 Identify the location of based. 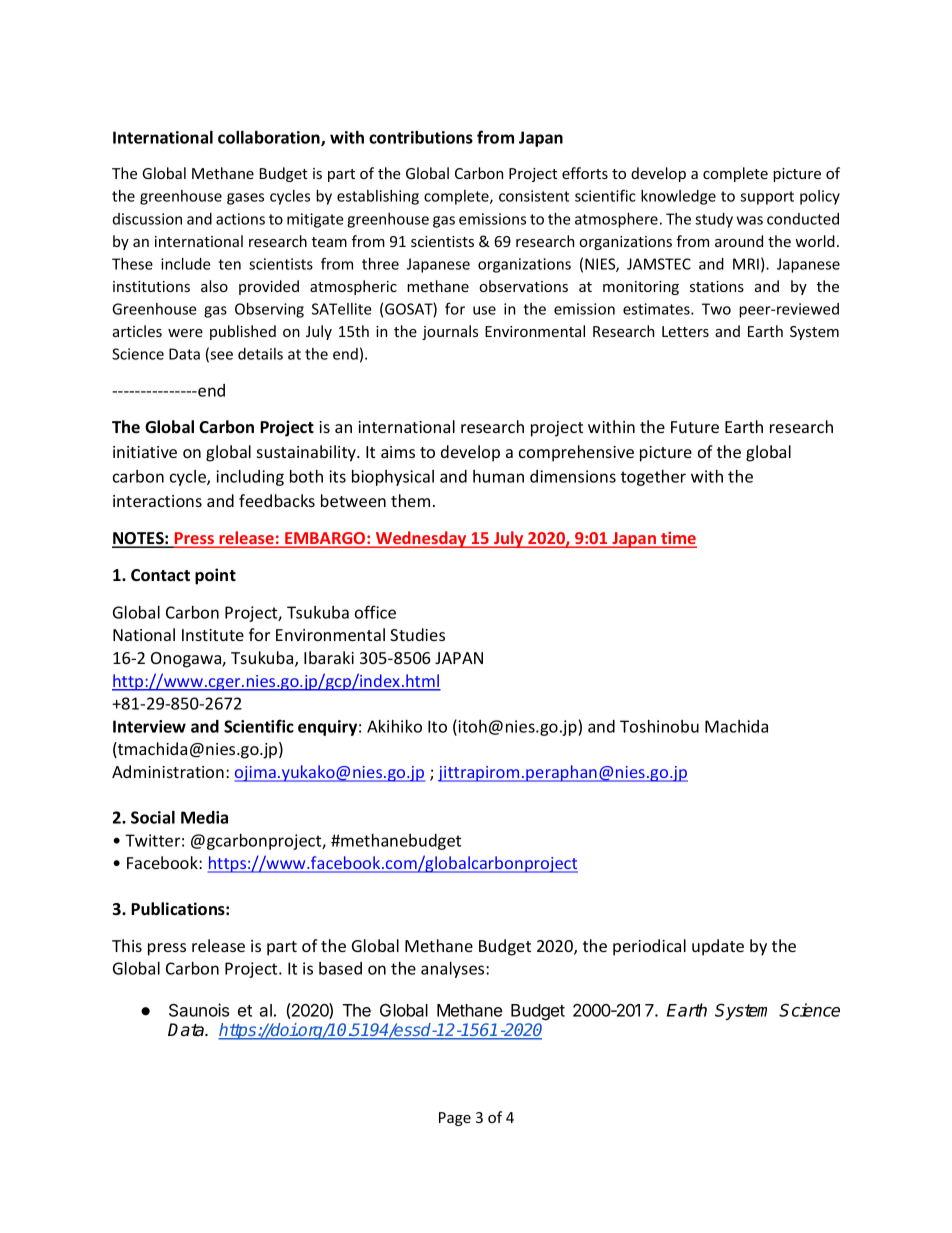
(340, 968).
